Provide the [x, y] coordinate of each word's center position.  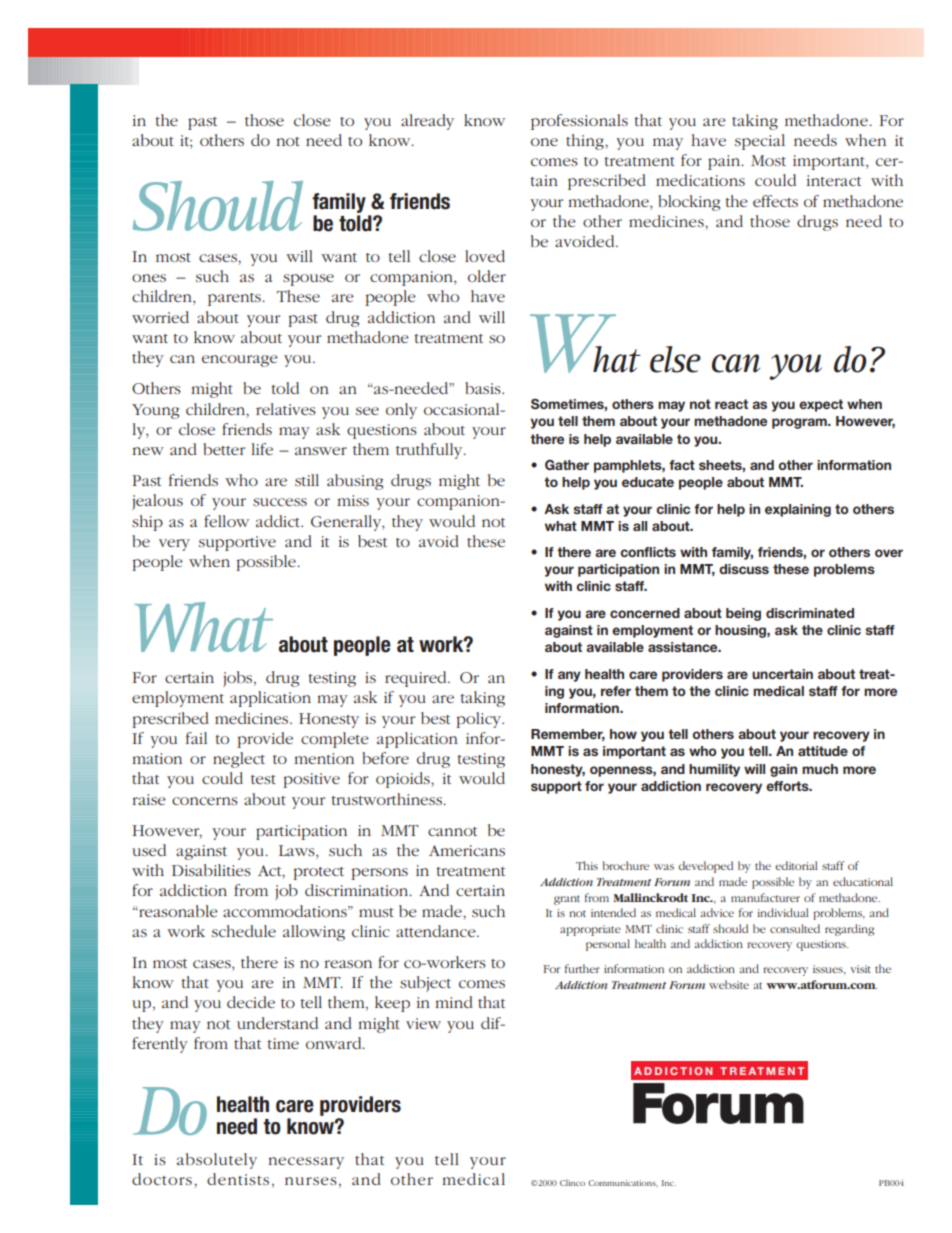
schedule [244, 931]
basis [484, 388]
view [423, 1023]
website [729, 984]
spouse [308, 280]
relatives [286, 409]
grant [567, 900]
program [800, 423]
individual [782, 912]
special [760, 142]
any [569, 676]
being [743, 614]
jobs [239, 679]
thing [586, 142]
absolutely [217, 1161]
